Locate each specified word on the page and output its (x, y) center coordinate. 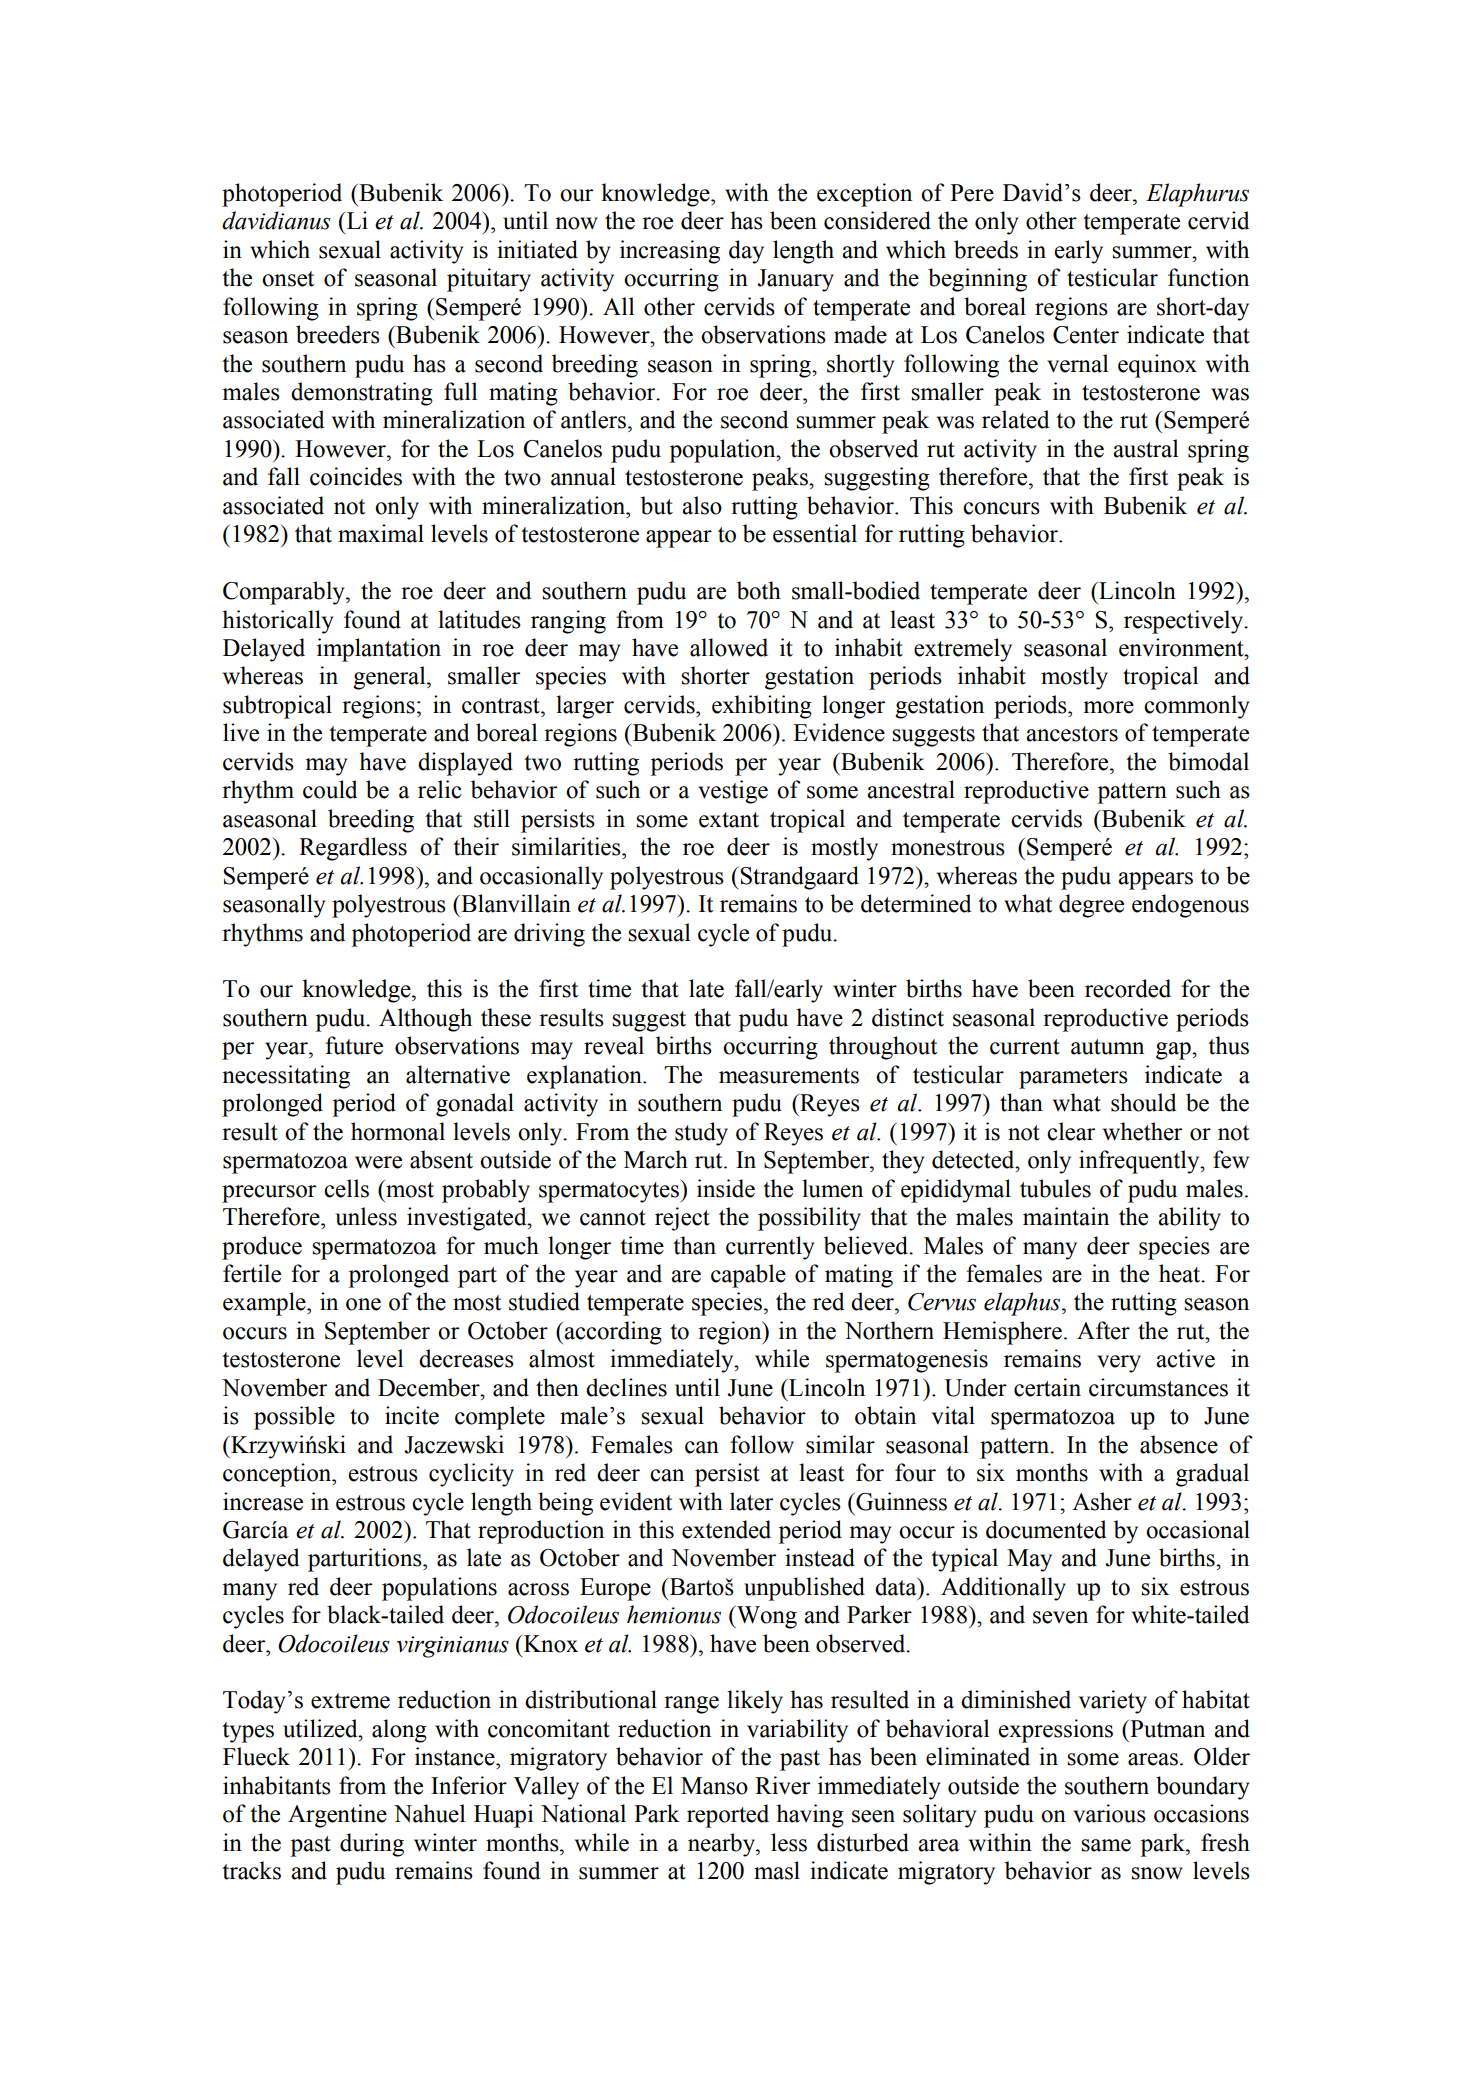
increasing (670, 252)
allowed (729, 647)
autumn (1107, 1047)
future (354, 1045)
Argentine (337, 1816)
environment (1182, 647)
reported (728, 1816)
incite (412, 1415)
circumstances (1158, 1387)
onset (288, 279)
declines (626, 1387)
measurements (789, 1076)
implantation (379, 650)
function (1208, 277)
